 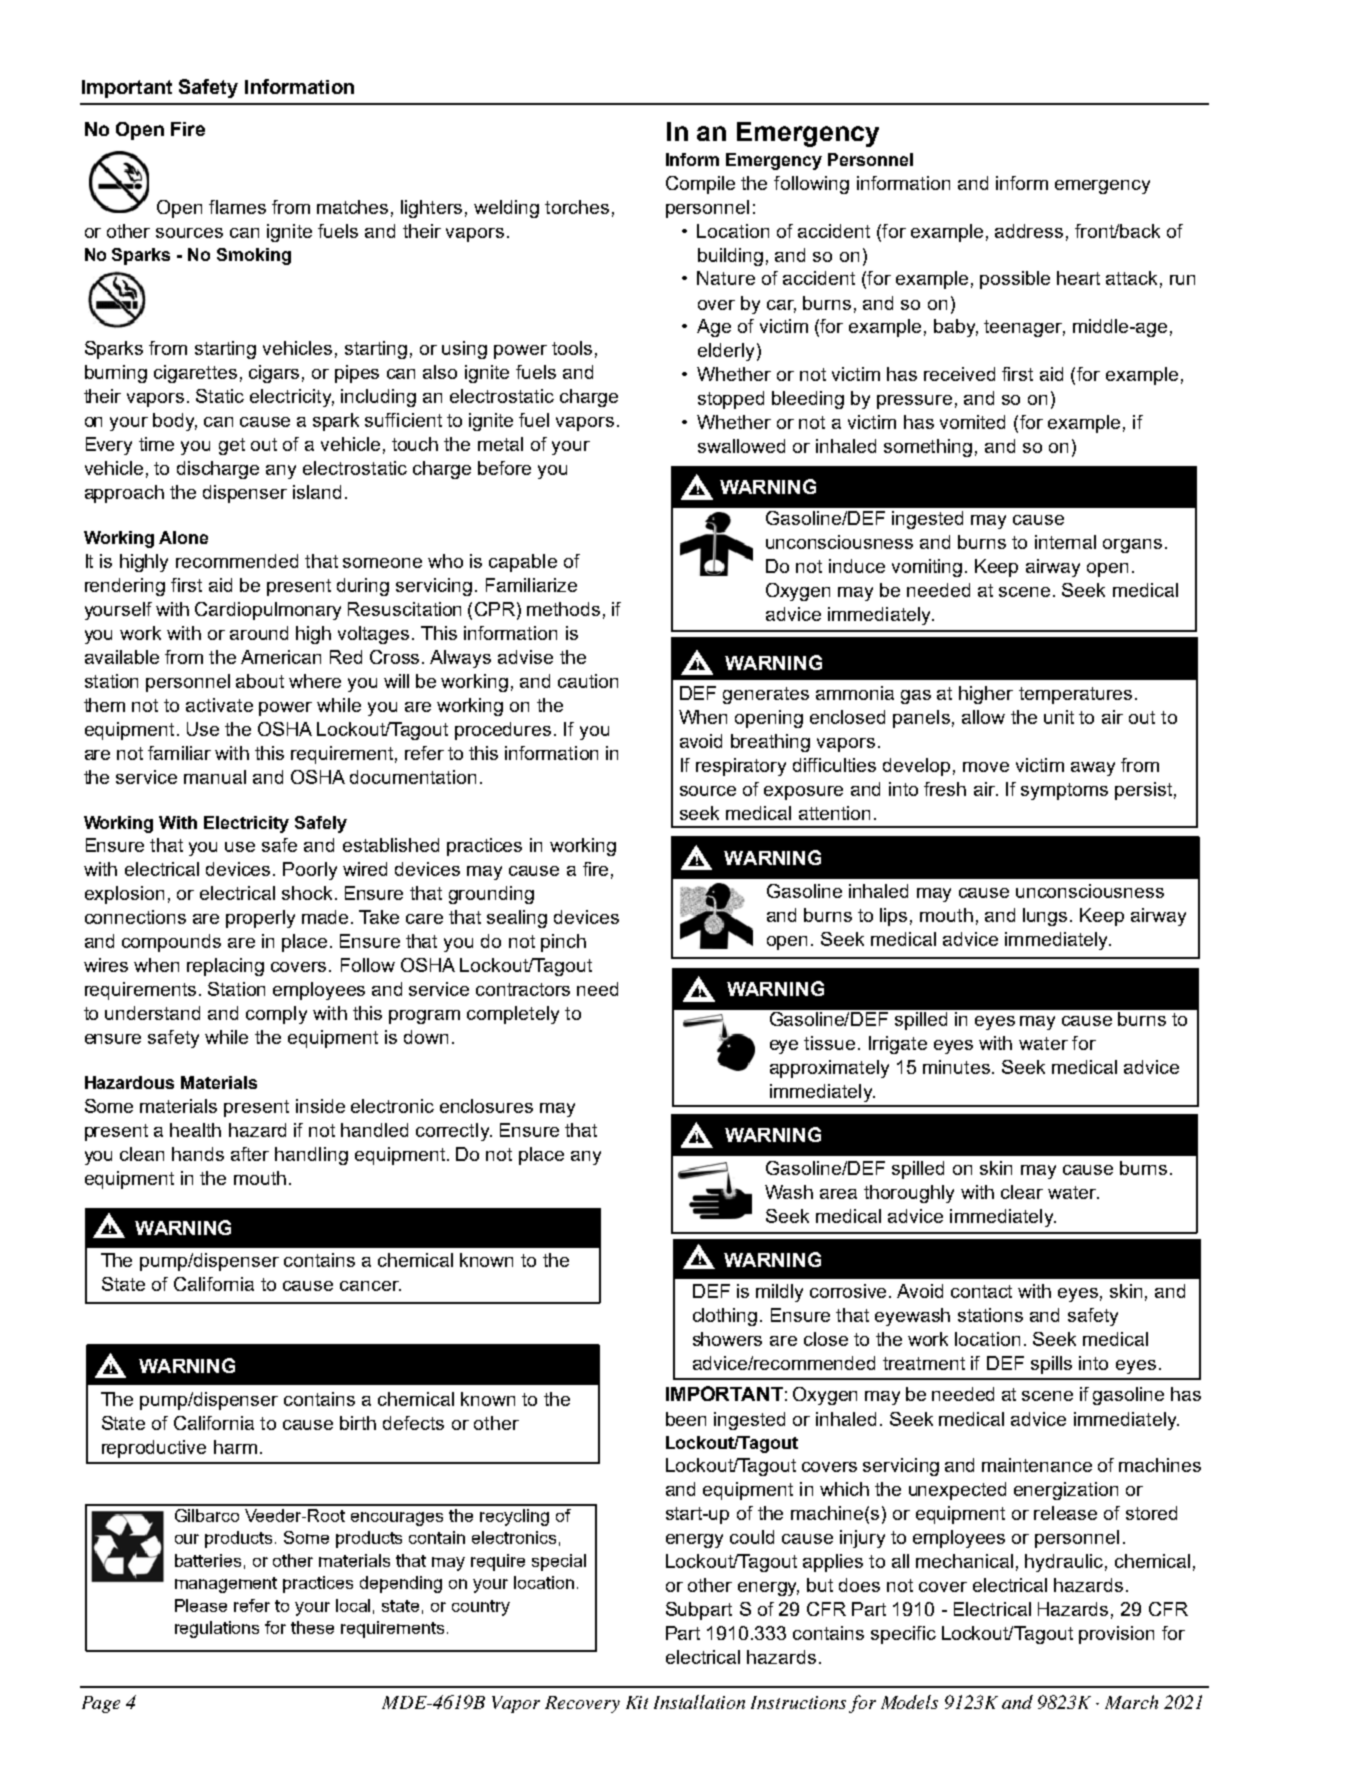 What do you see at coordinates (637, 1702) in the screenshot?
I see `Kit` at bounding box center [637, 1702].
